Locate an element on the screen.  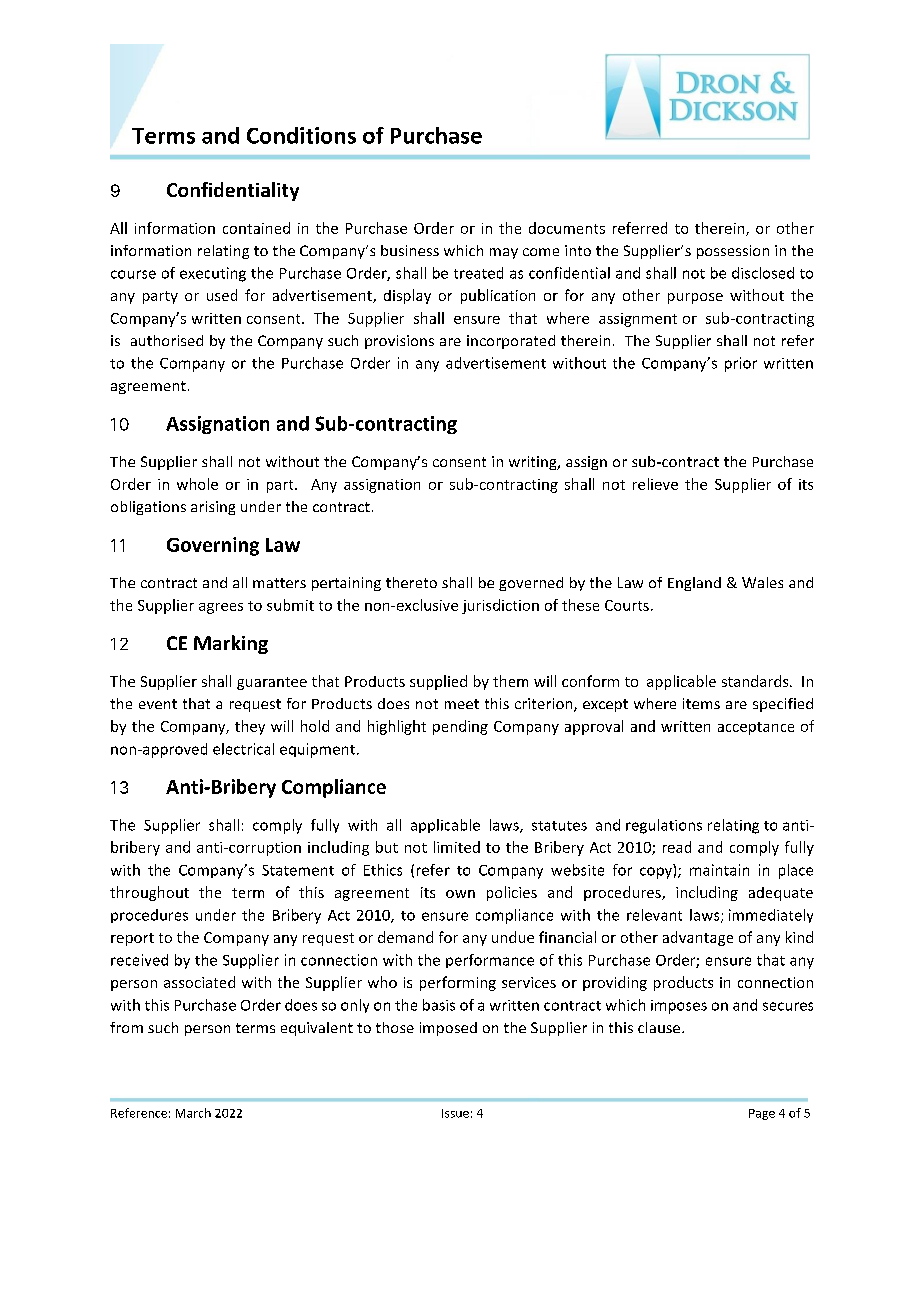
may is located at coordinates (504, 253).
